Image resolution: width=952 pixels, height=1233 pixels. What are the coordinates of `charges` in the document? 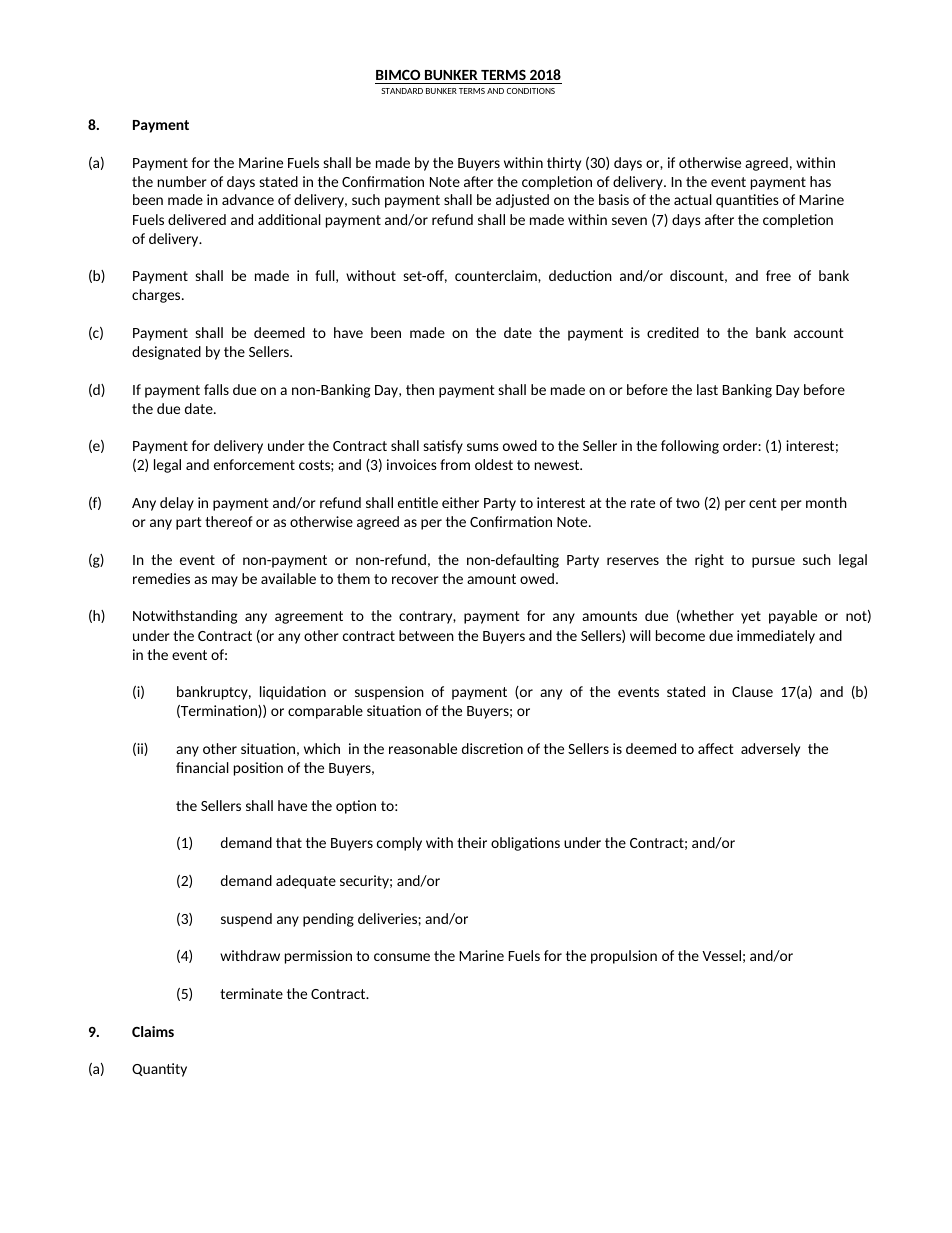 It's located at (157, 296).
